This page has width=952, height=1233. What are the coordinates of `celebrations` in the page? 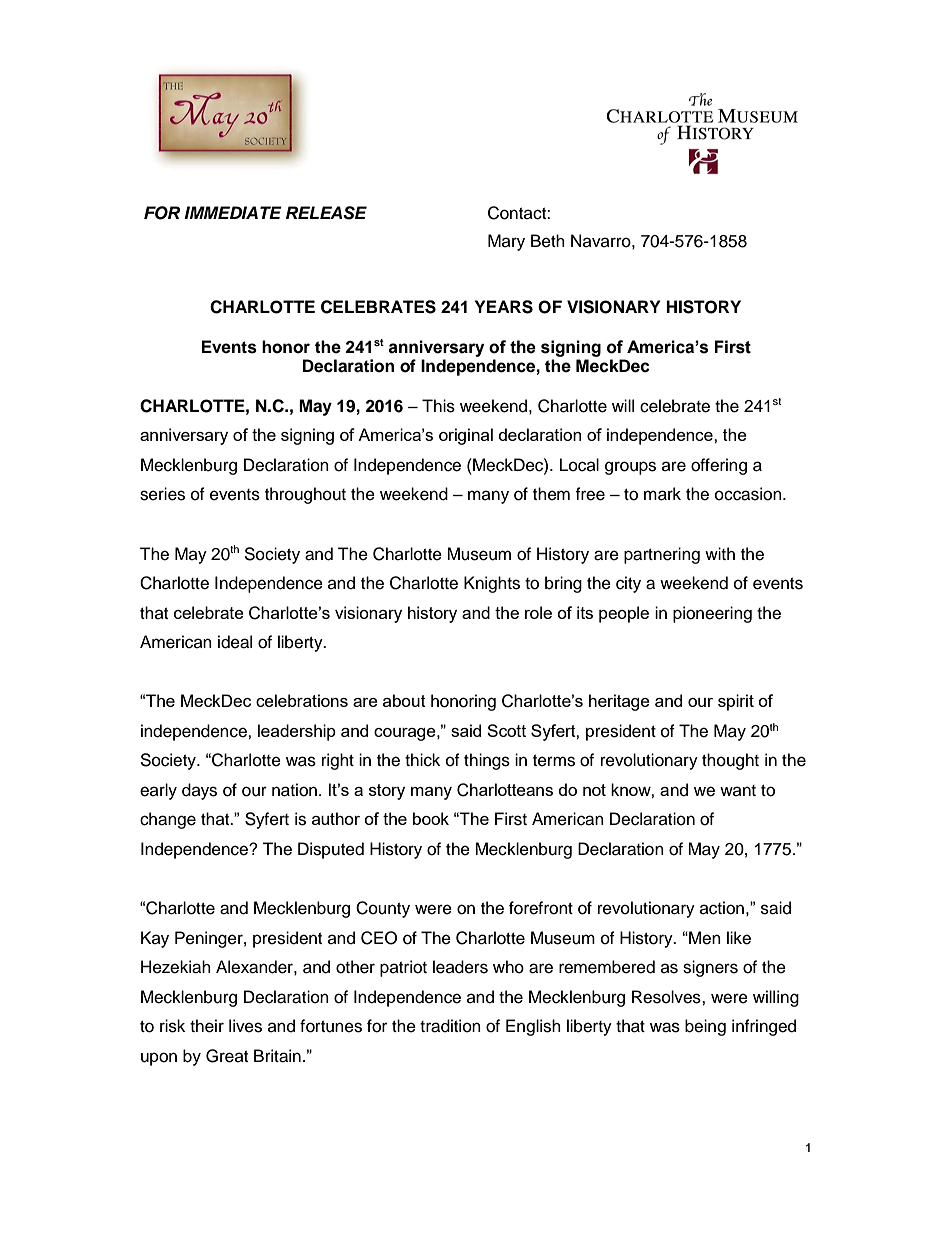 It's located at (302, 700).
